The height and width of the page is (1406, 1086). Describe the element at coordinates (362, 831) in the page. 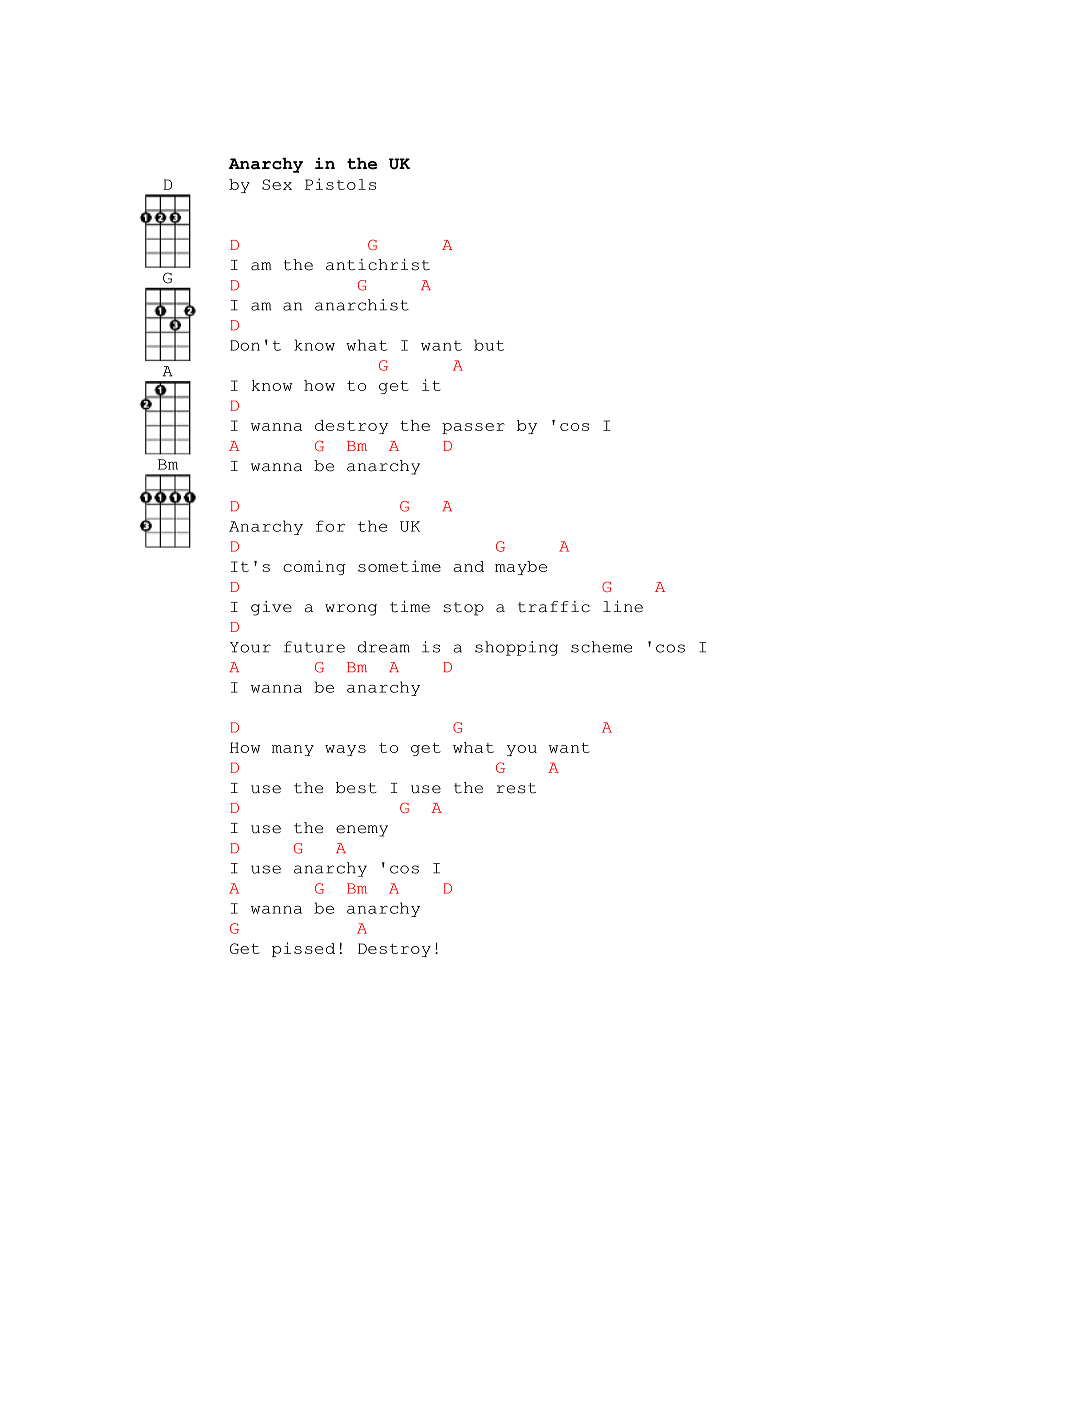

I see `enemy` at that location.
